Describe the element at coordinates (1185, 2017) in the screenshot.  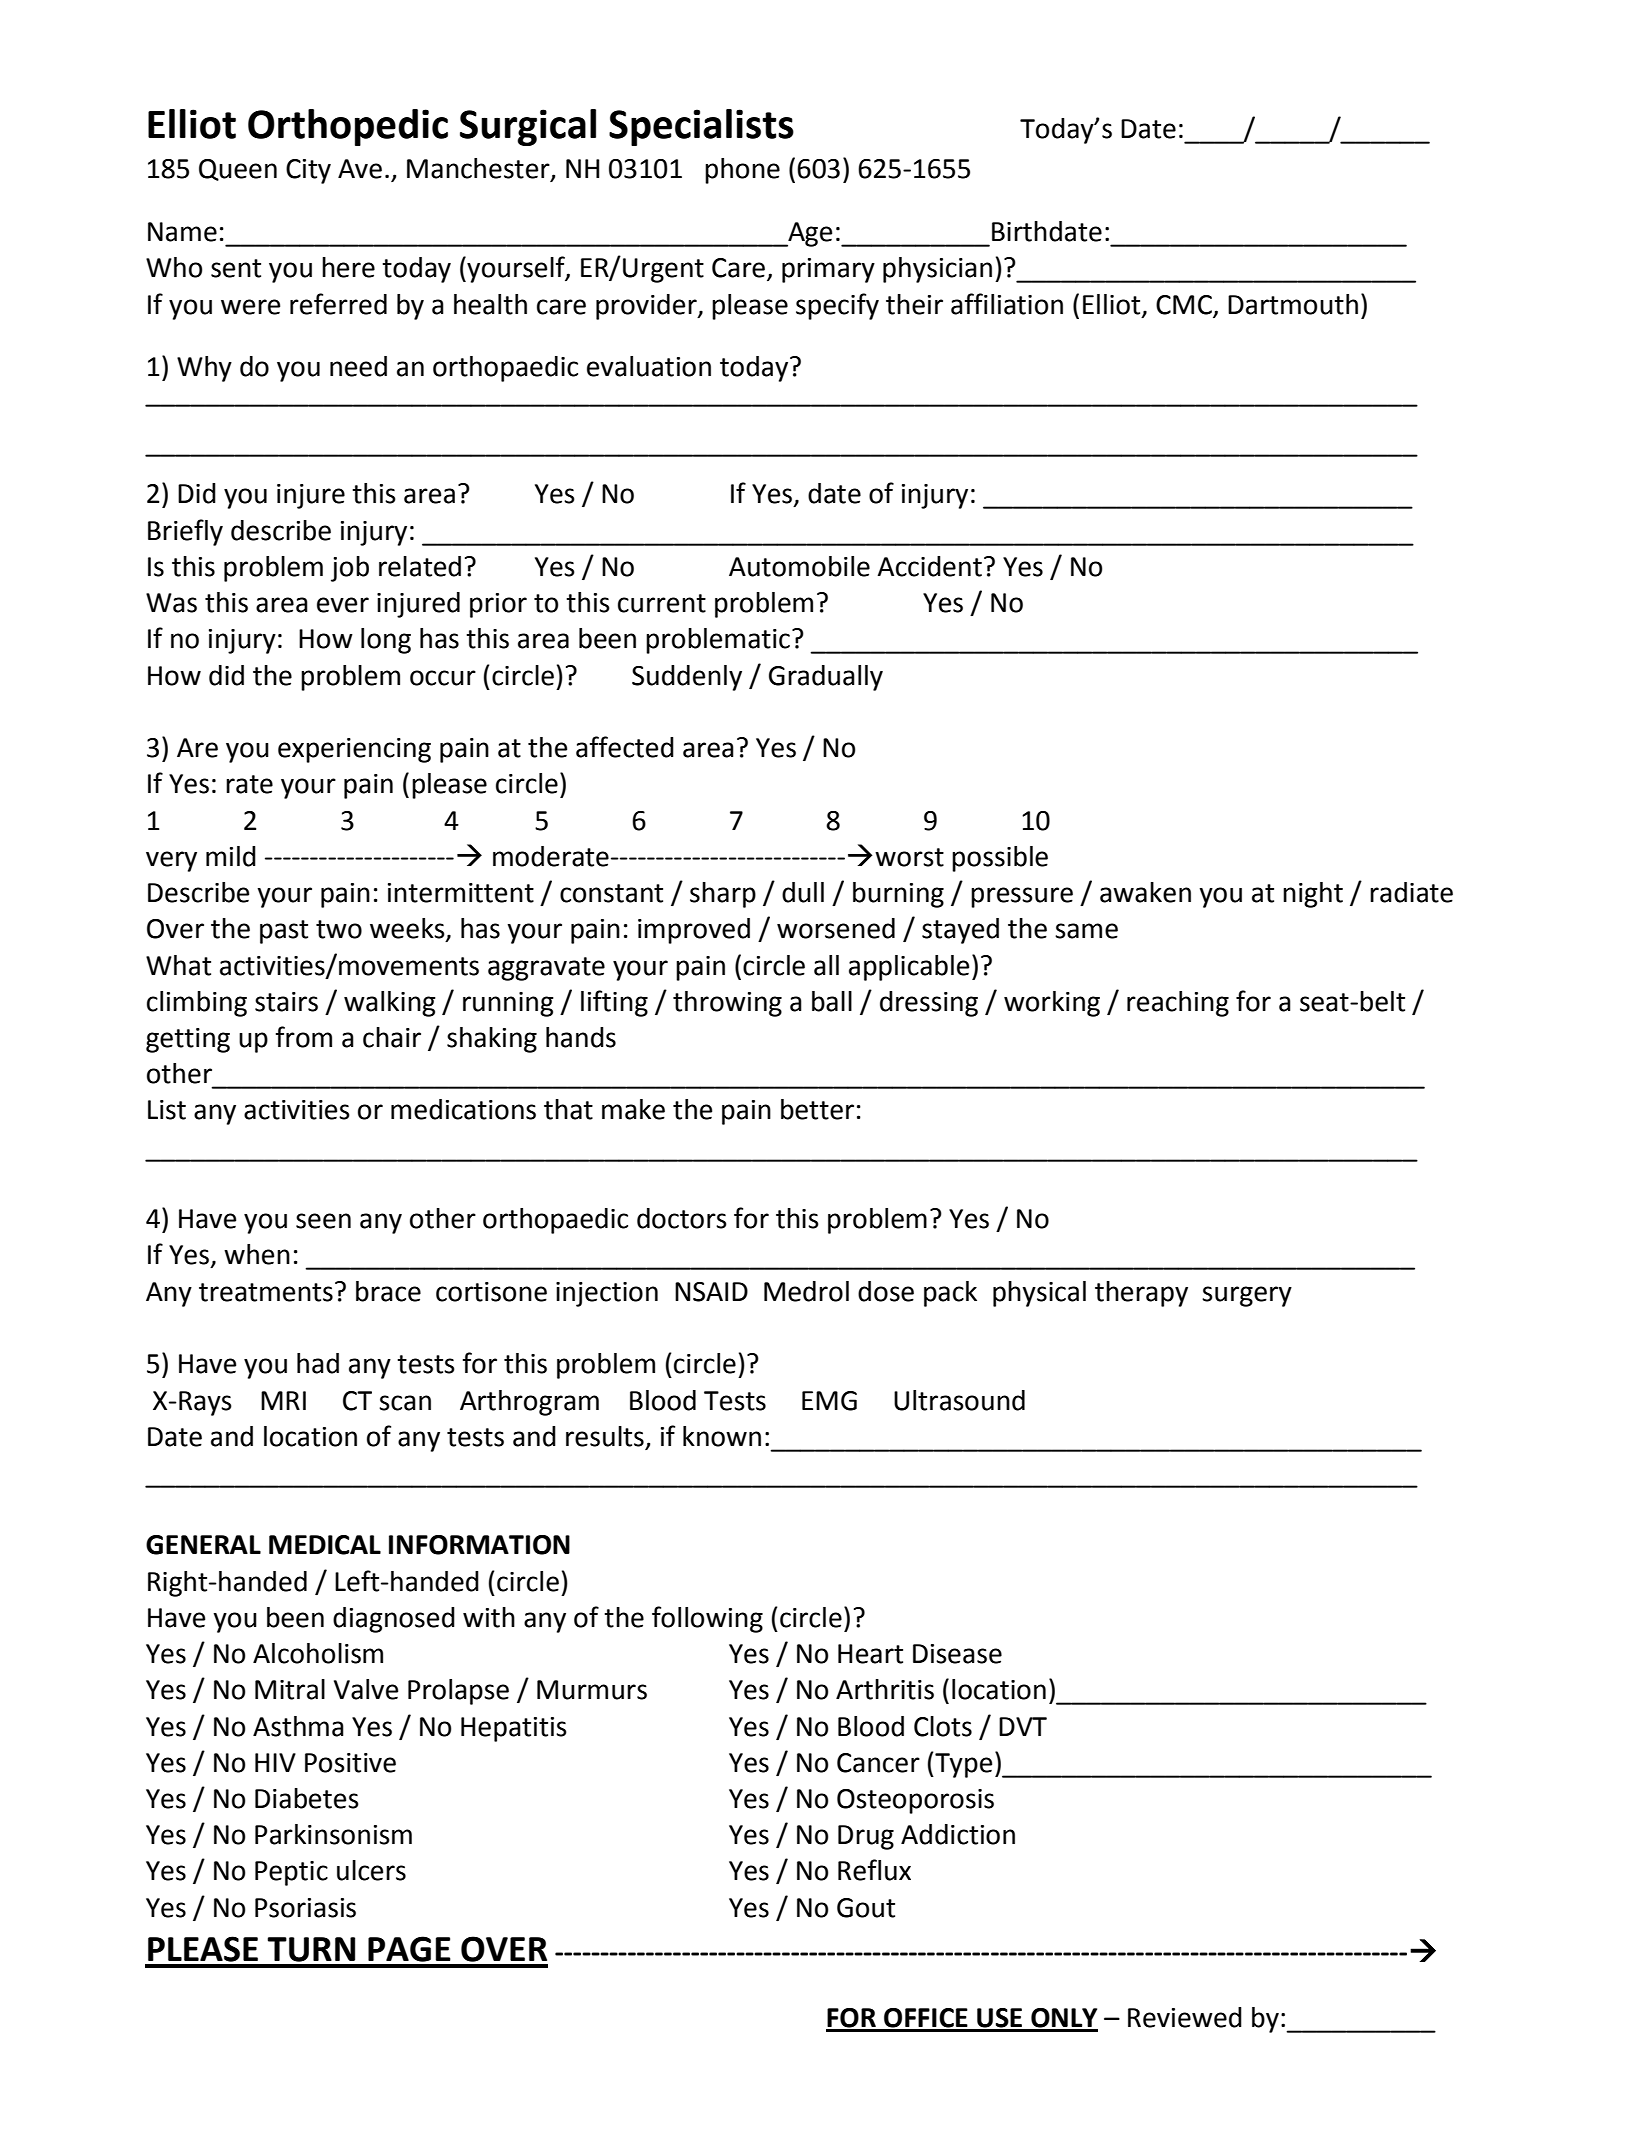
I see `Reviewed` at that location.
